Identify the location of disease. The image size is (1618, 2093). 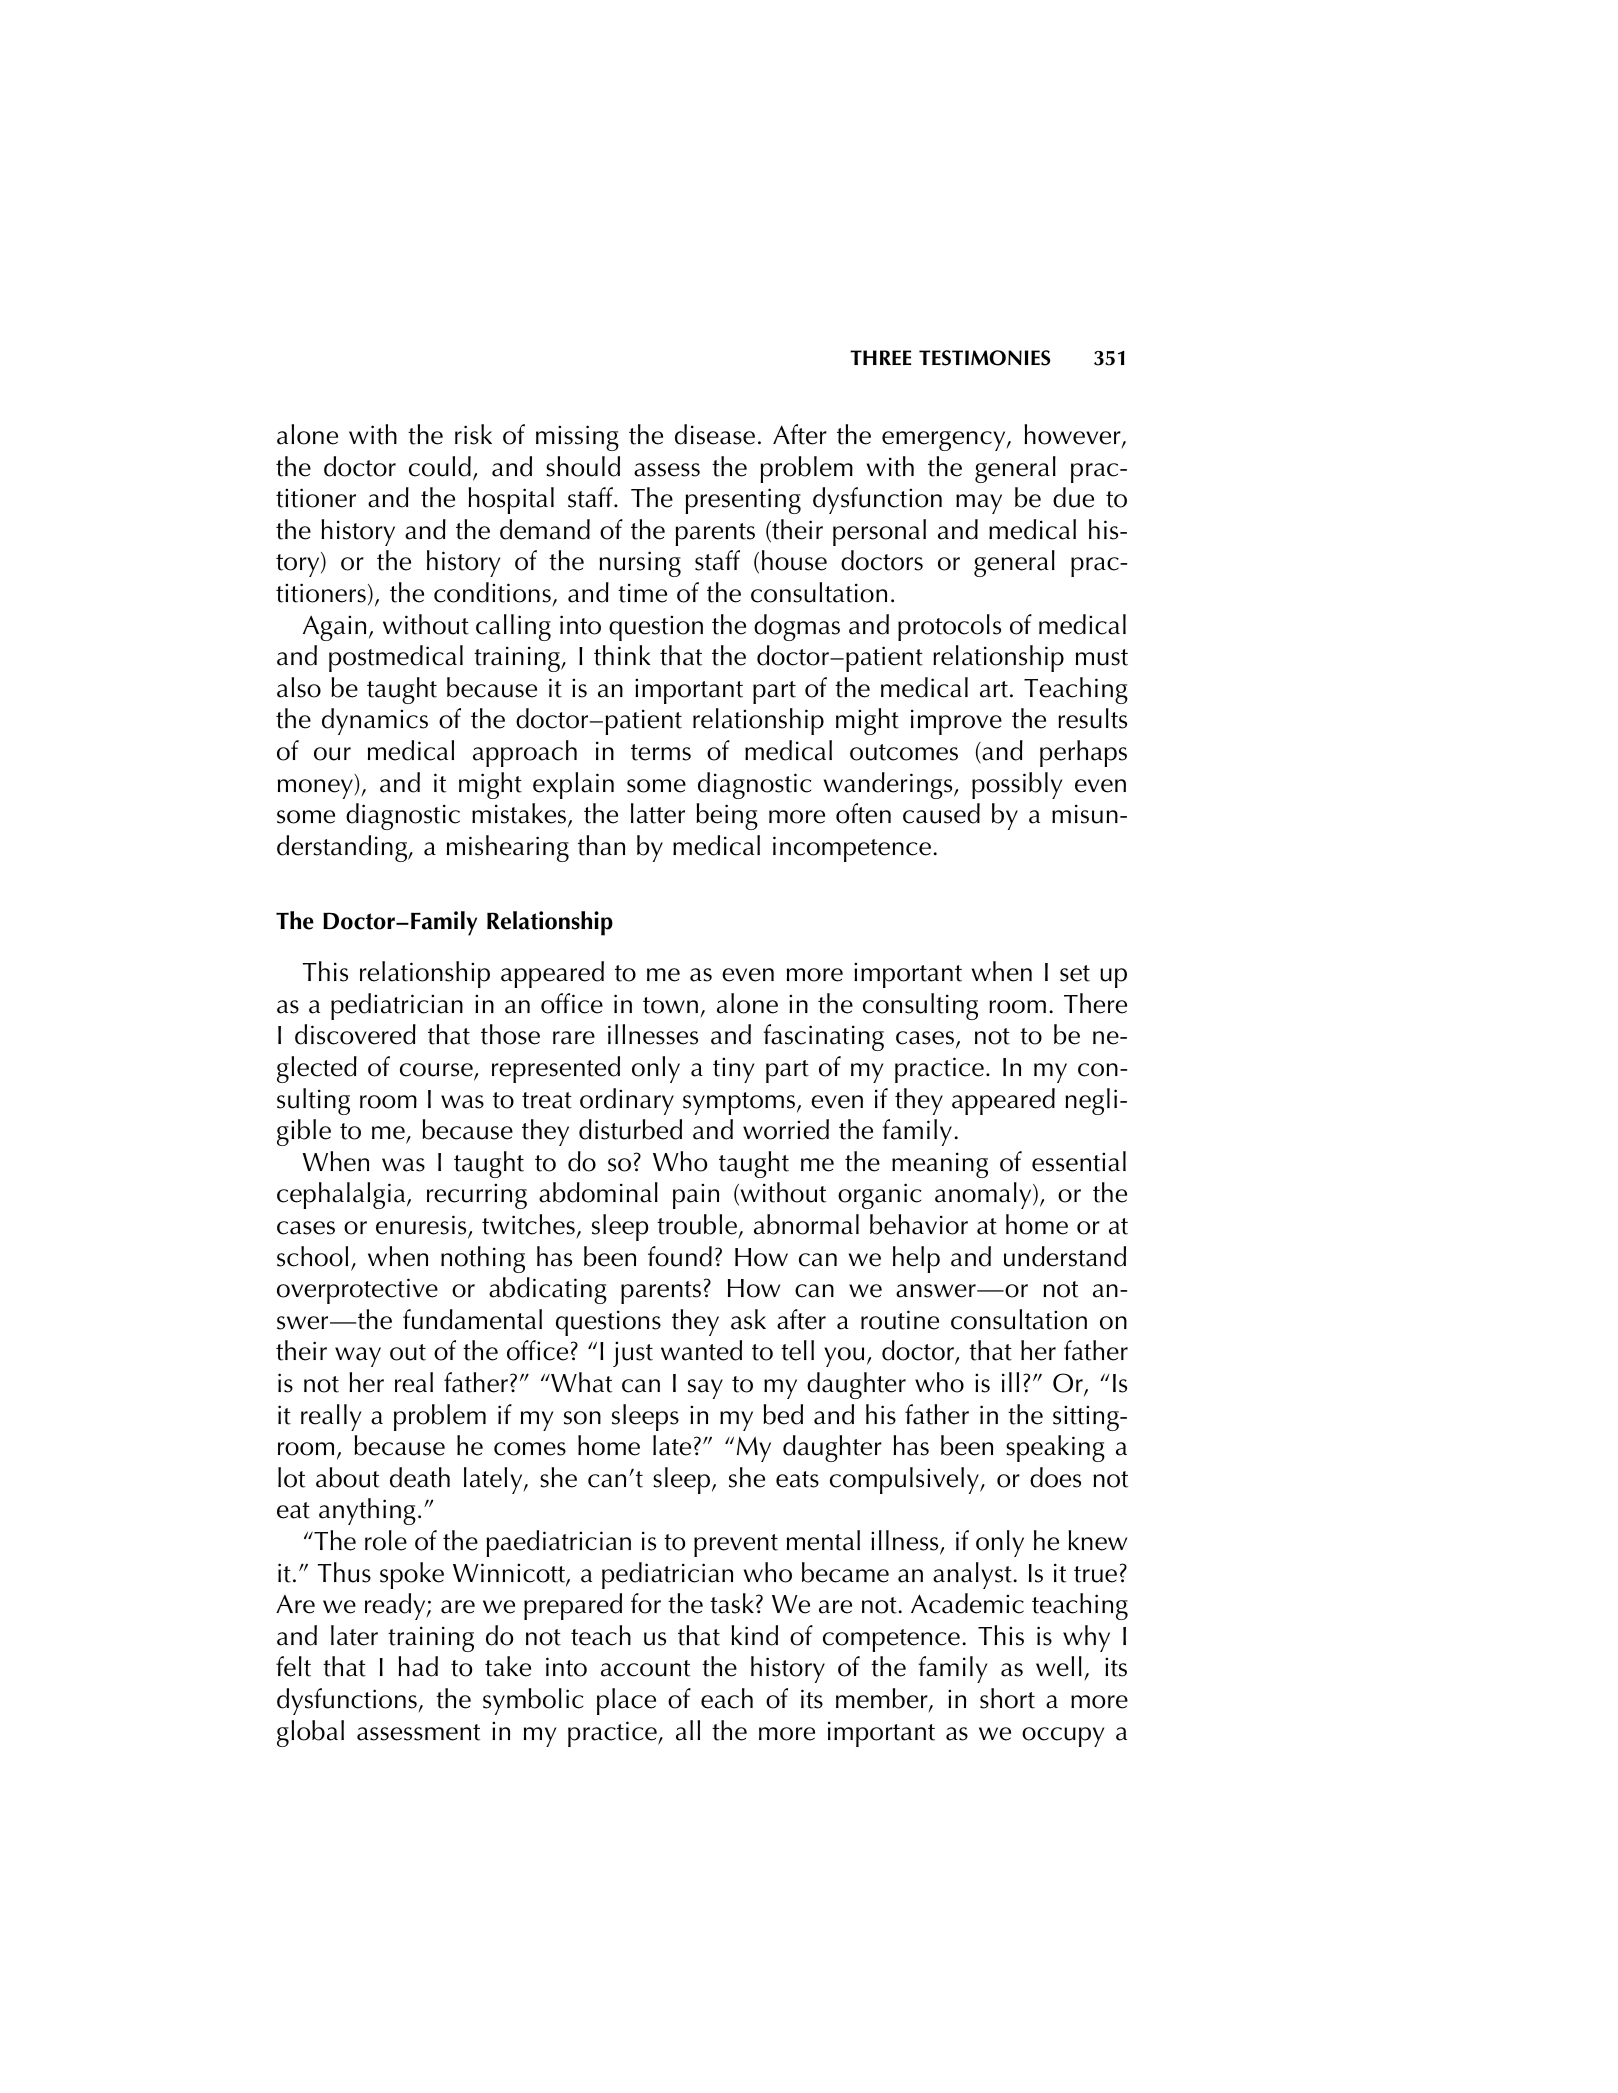
(715, 434).
